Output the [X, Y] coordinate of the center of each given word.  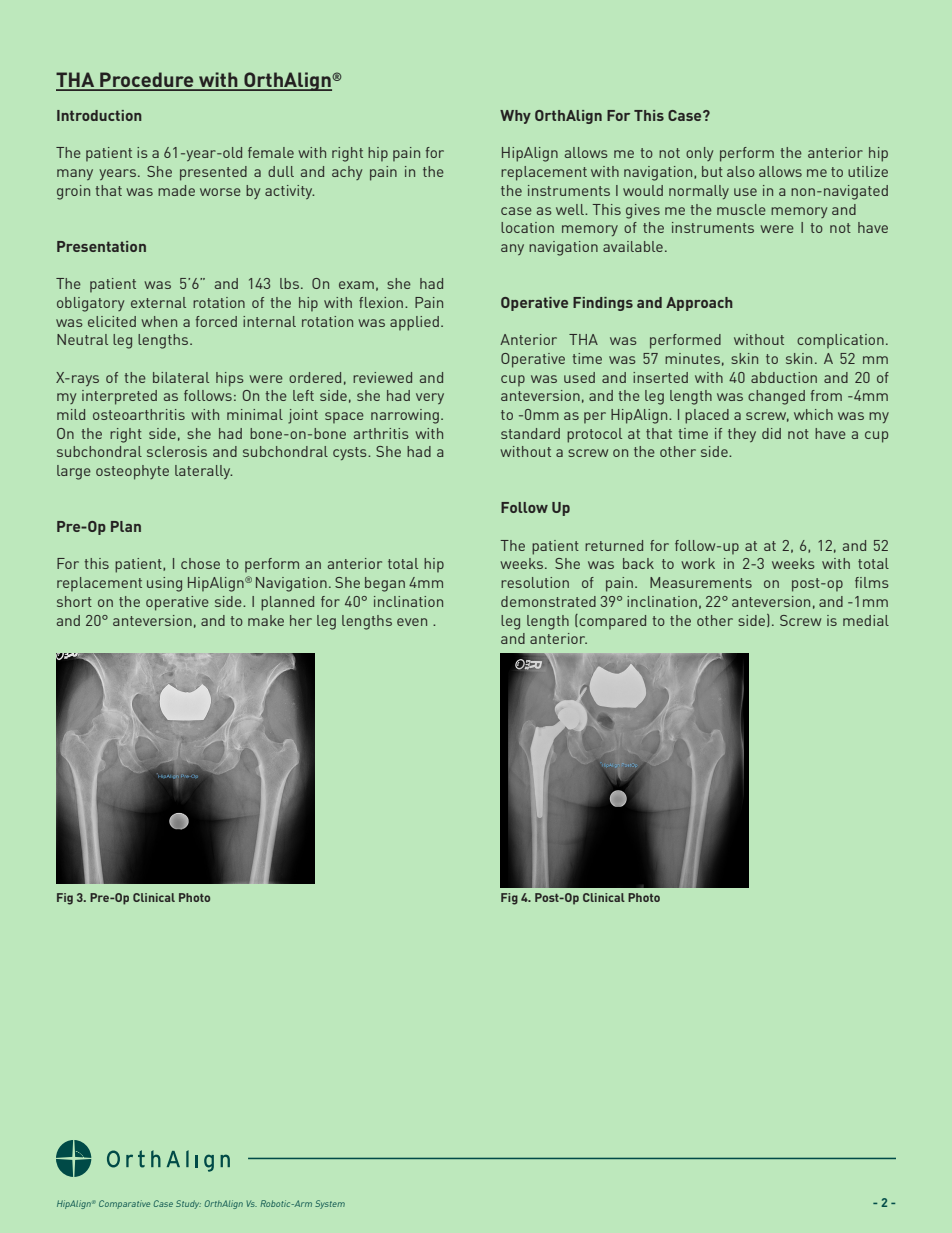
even [412, 622]
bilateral [181, 377]
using [164, 584]
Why [515, 117]
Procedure [147, 81]
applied [414, 323]
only [699, 154]
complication [840, 341]
